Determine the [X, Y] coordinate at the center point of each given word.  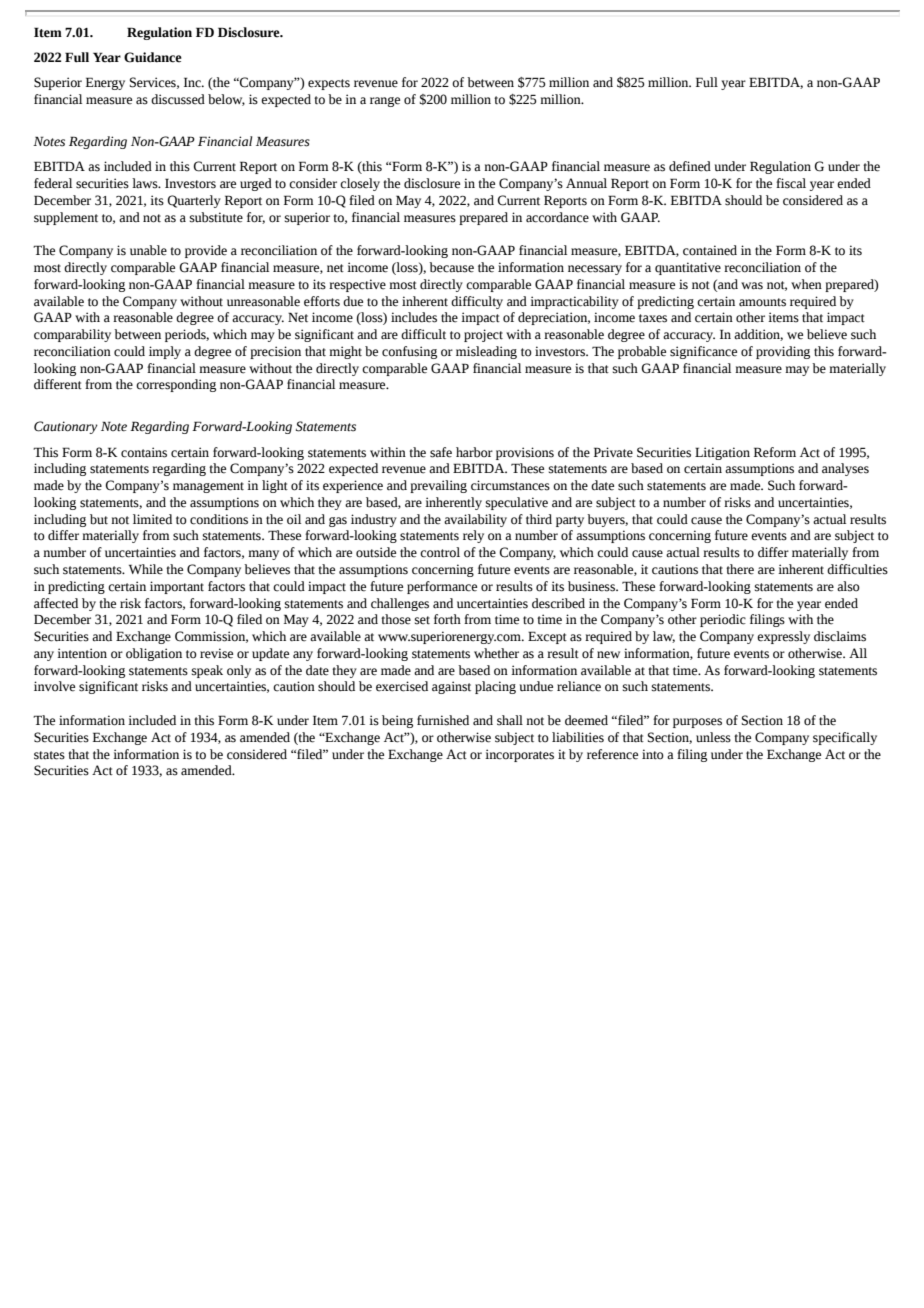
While [146, 569]
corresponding [176, 385]
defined [690, 166]
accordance [557, 217]
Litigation [722, 453]
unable [148, 250]
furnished [443, 720]
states [49, 755]
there [740, 569]
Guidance [153, 57]
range [385, 102]
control [440, 552]
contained [710, 250]
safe [441, 452]
